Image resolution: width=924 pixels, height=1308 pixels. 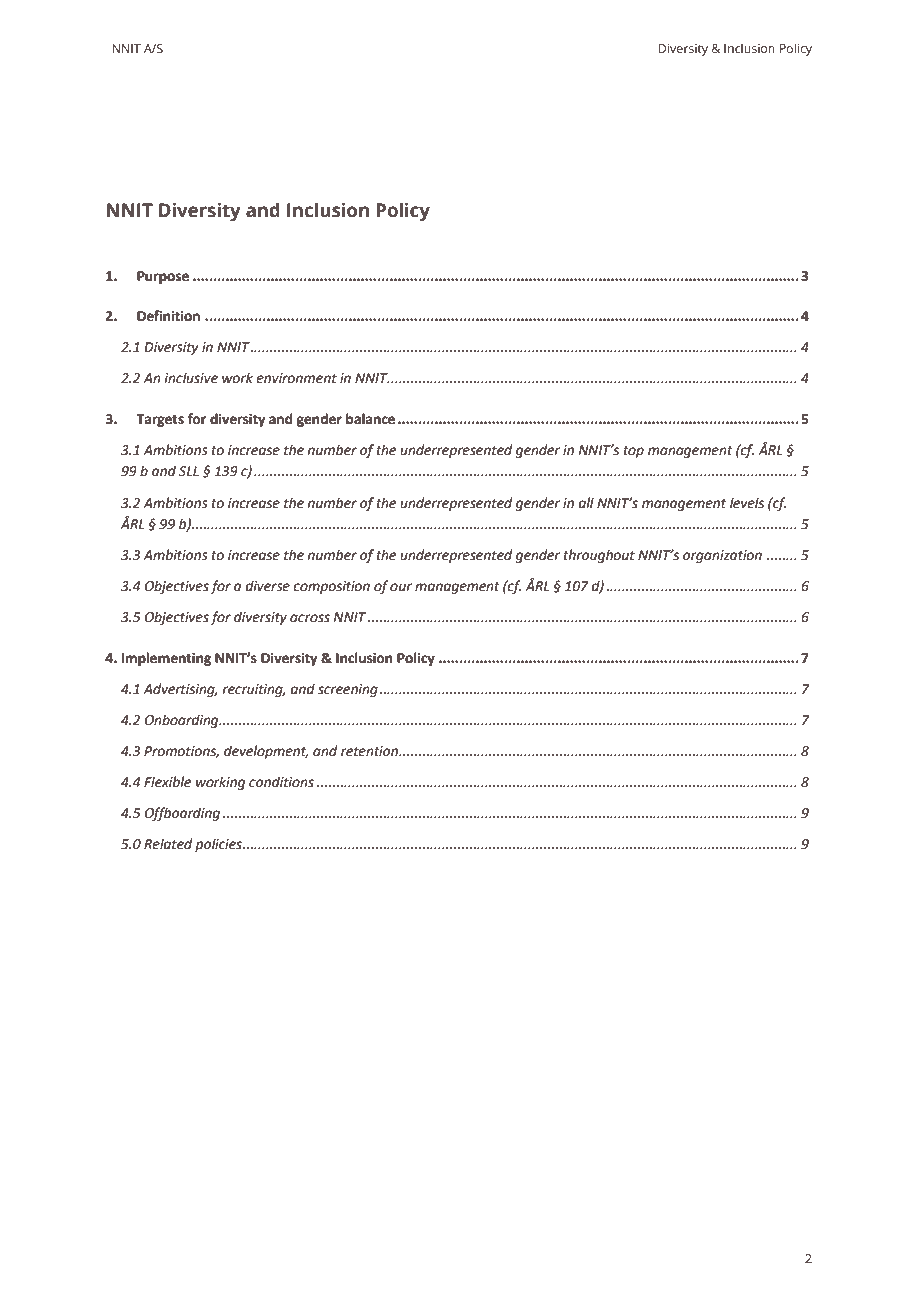 What do you see at coordinates (401, 587) in the screenshot?
I see `our` at bounding box center [401, 587].
